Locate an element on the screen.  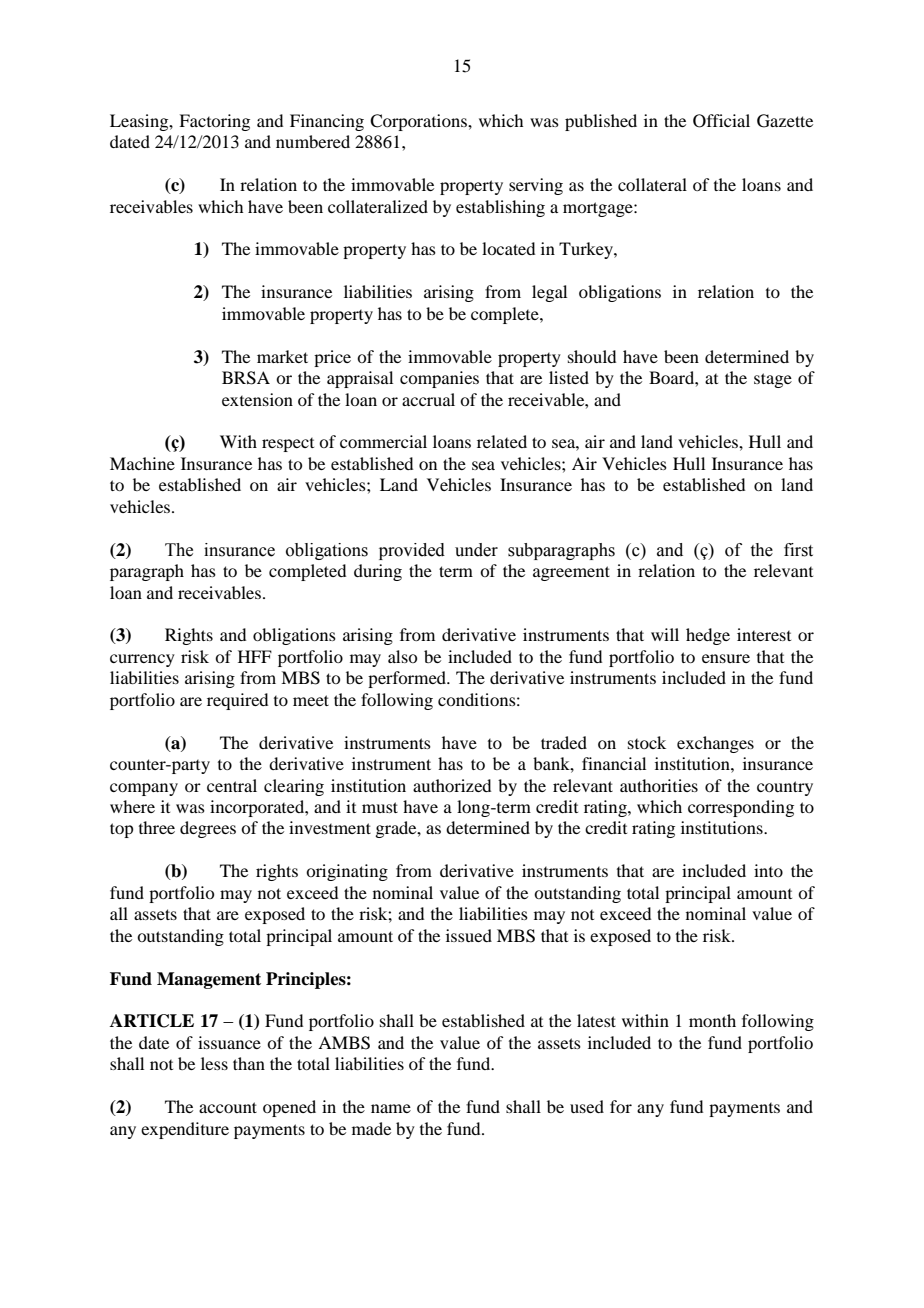
currency is located at coordinates (142, 660).
